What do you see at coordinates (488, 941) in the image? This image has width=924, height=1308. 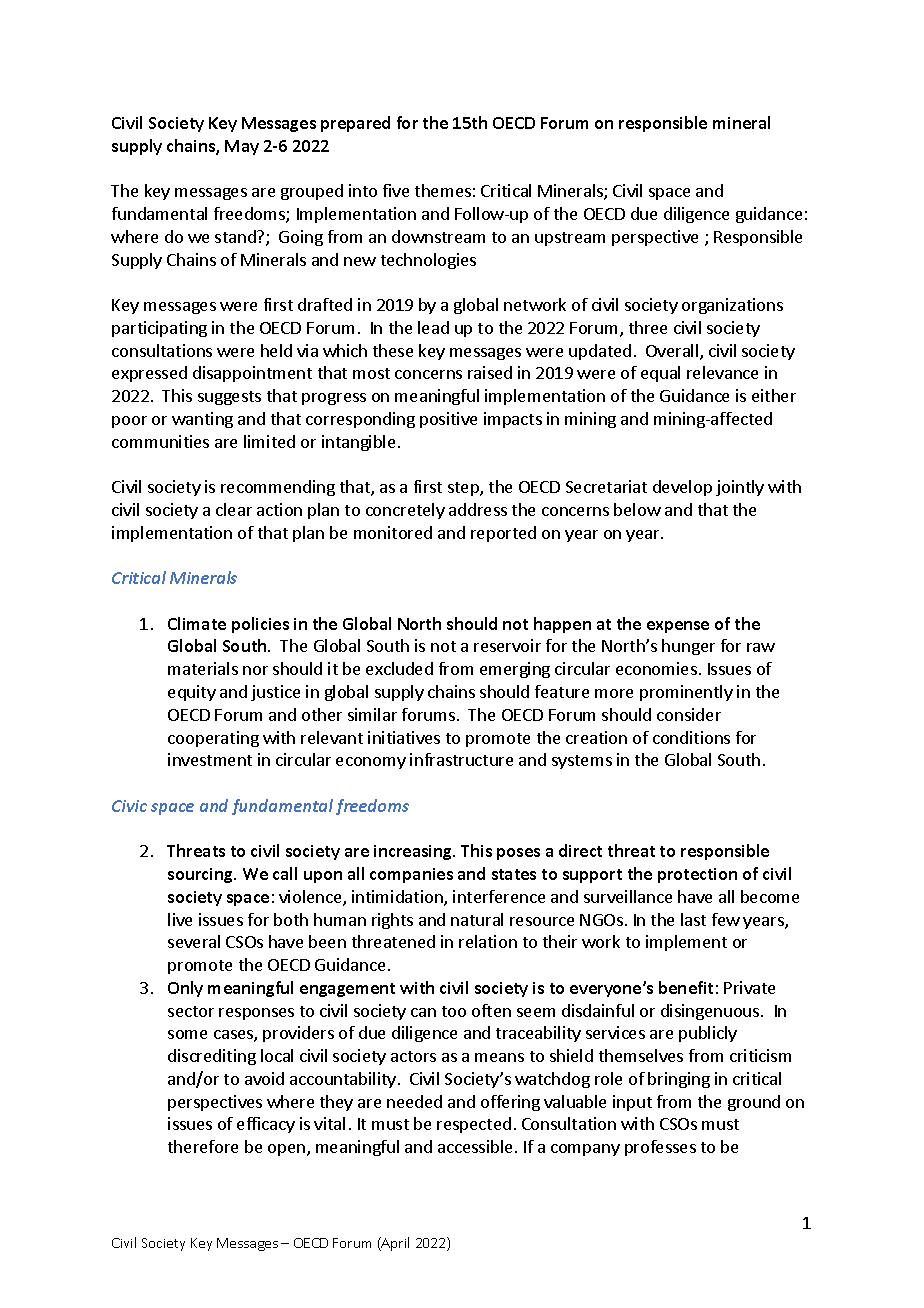 I see `relation` at bounding box center [488, 941].
